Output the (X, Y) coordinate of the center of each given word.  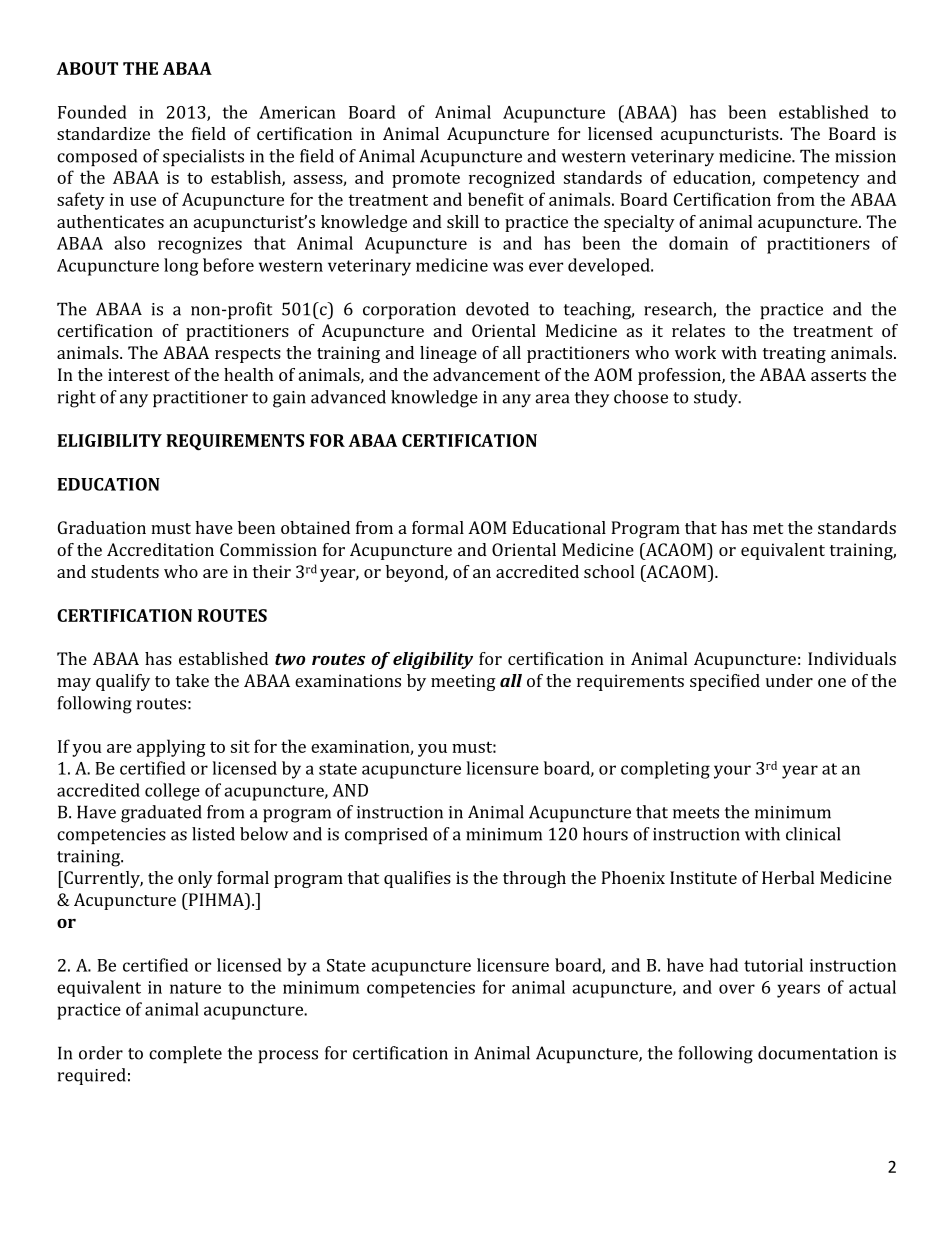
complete (185, 1054)
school (609, 571)
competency (811, 180)
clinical (813, 834)
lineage (448, 354)
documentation (818, 1053)
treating (794, 354)
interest (139, 374)
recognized (512, 179)
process (288, 1056)
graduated (161, 814)
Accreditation (160, 549)
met (768, 528)
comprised (386, 835)
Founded (92, 112)
